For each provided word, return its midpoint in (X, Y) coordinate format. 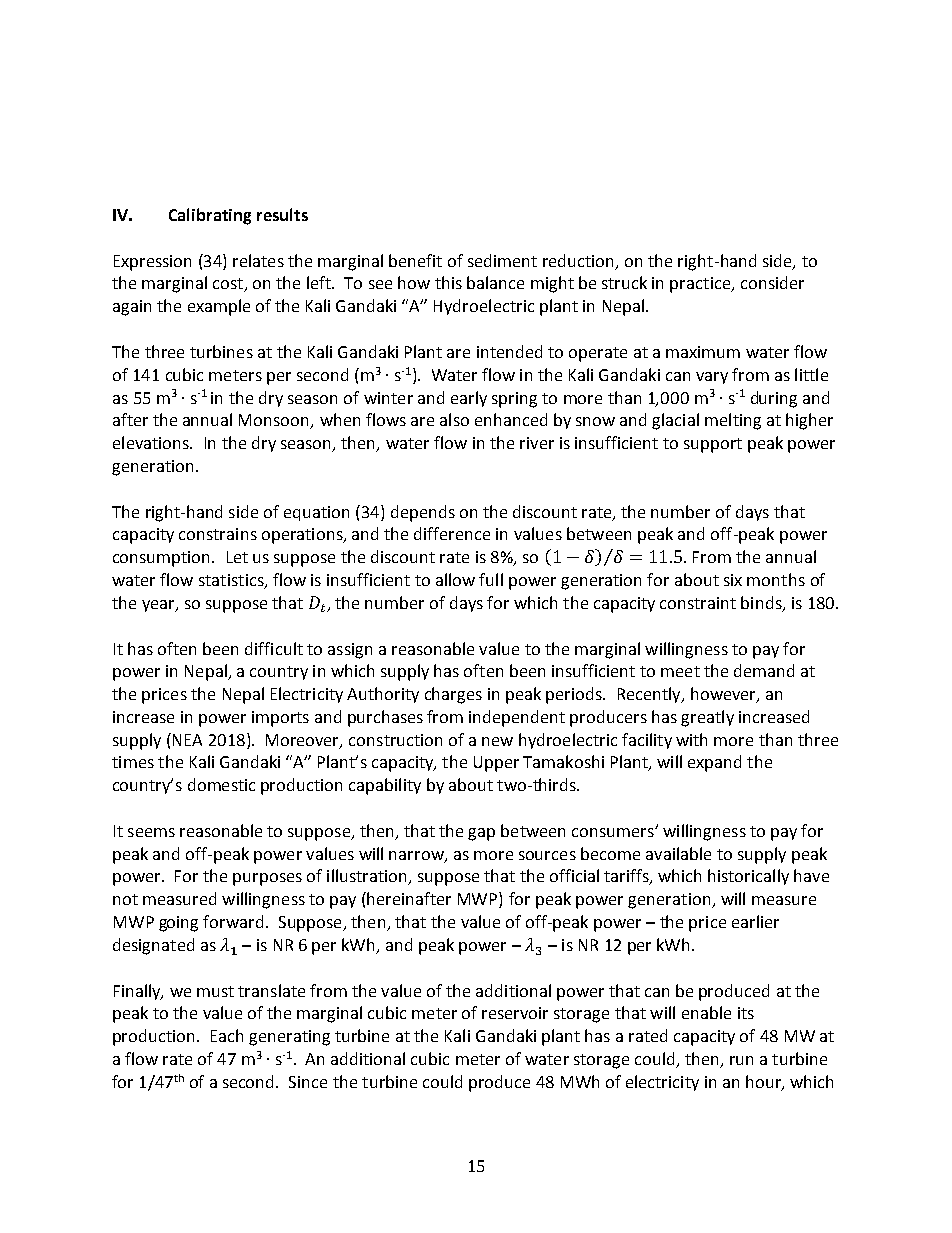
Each (227, 1035)
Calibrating (210, 216)
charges (453, 695)
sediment (502, 260)
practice (701, 285)
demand (764, 670)
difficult (274, 648)
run (741, 1060)
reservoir (515, 1013)
